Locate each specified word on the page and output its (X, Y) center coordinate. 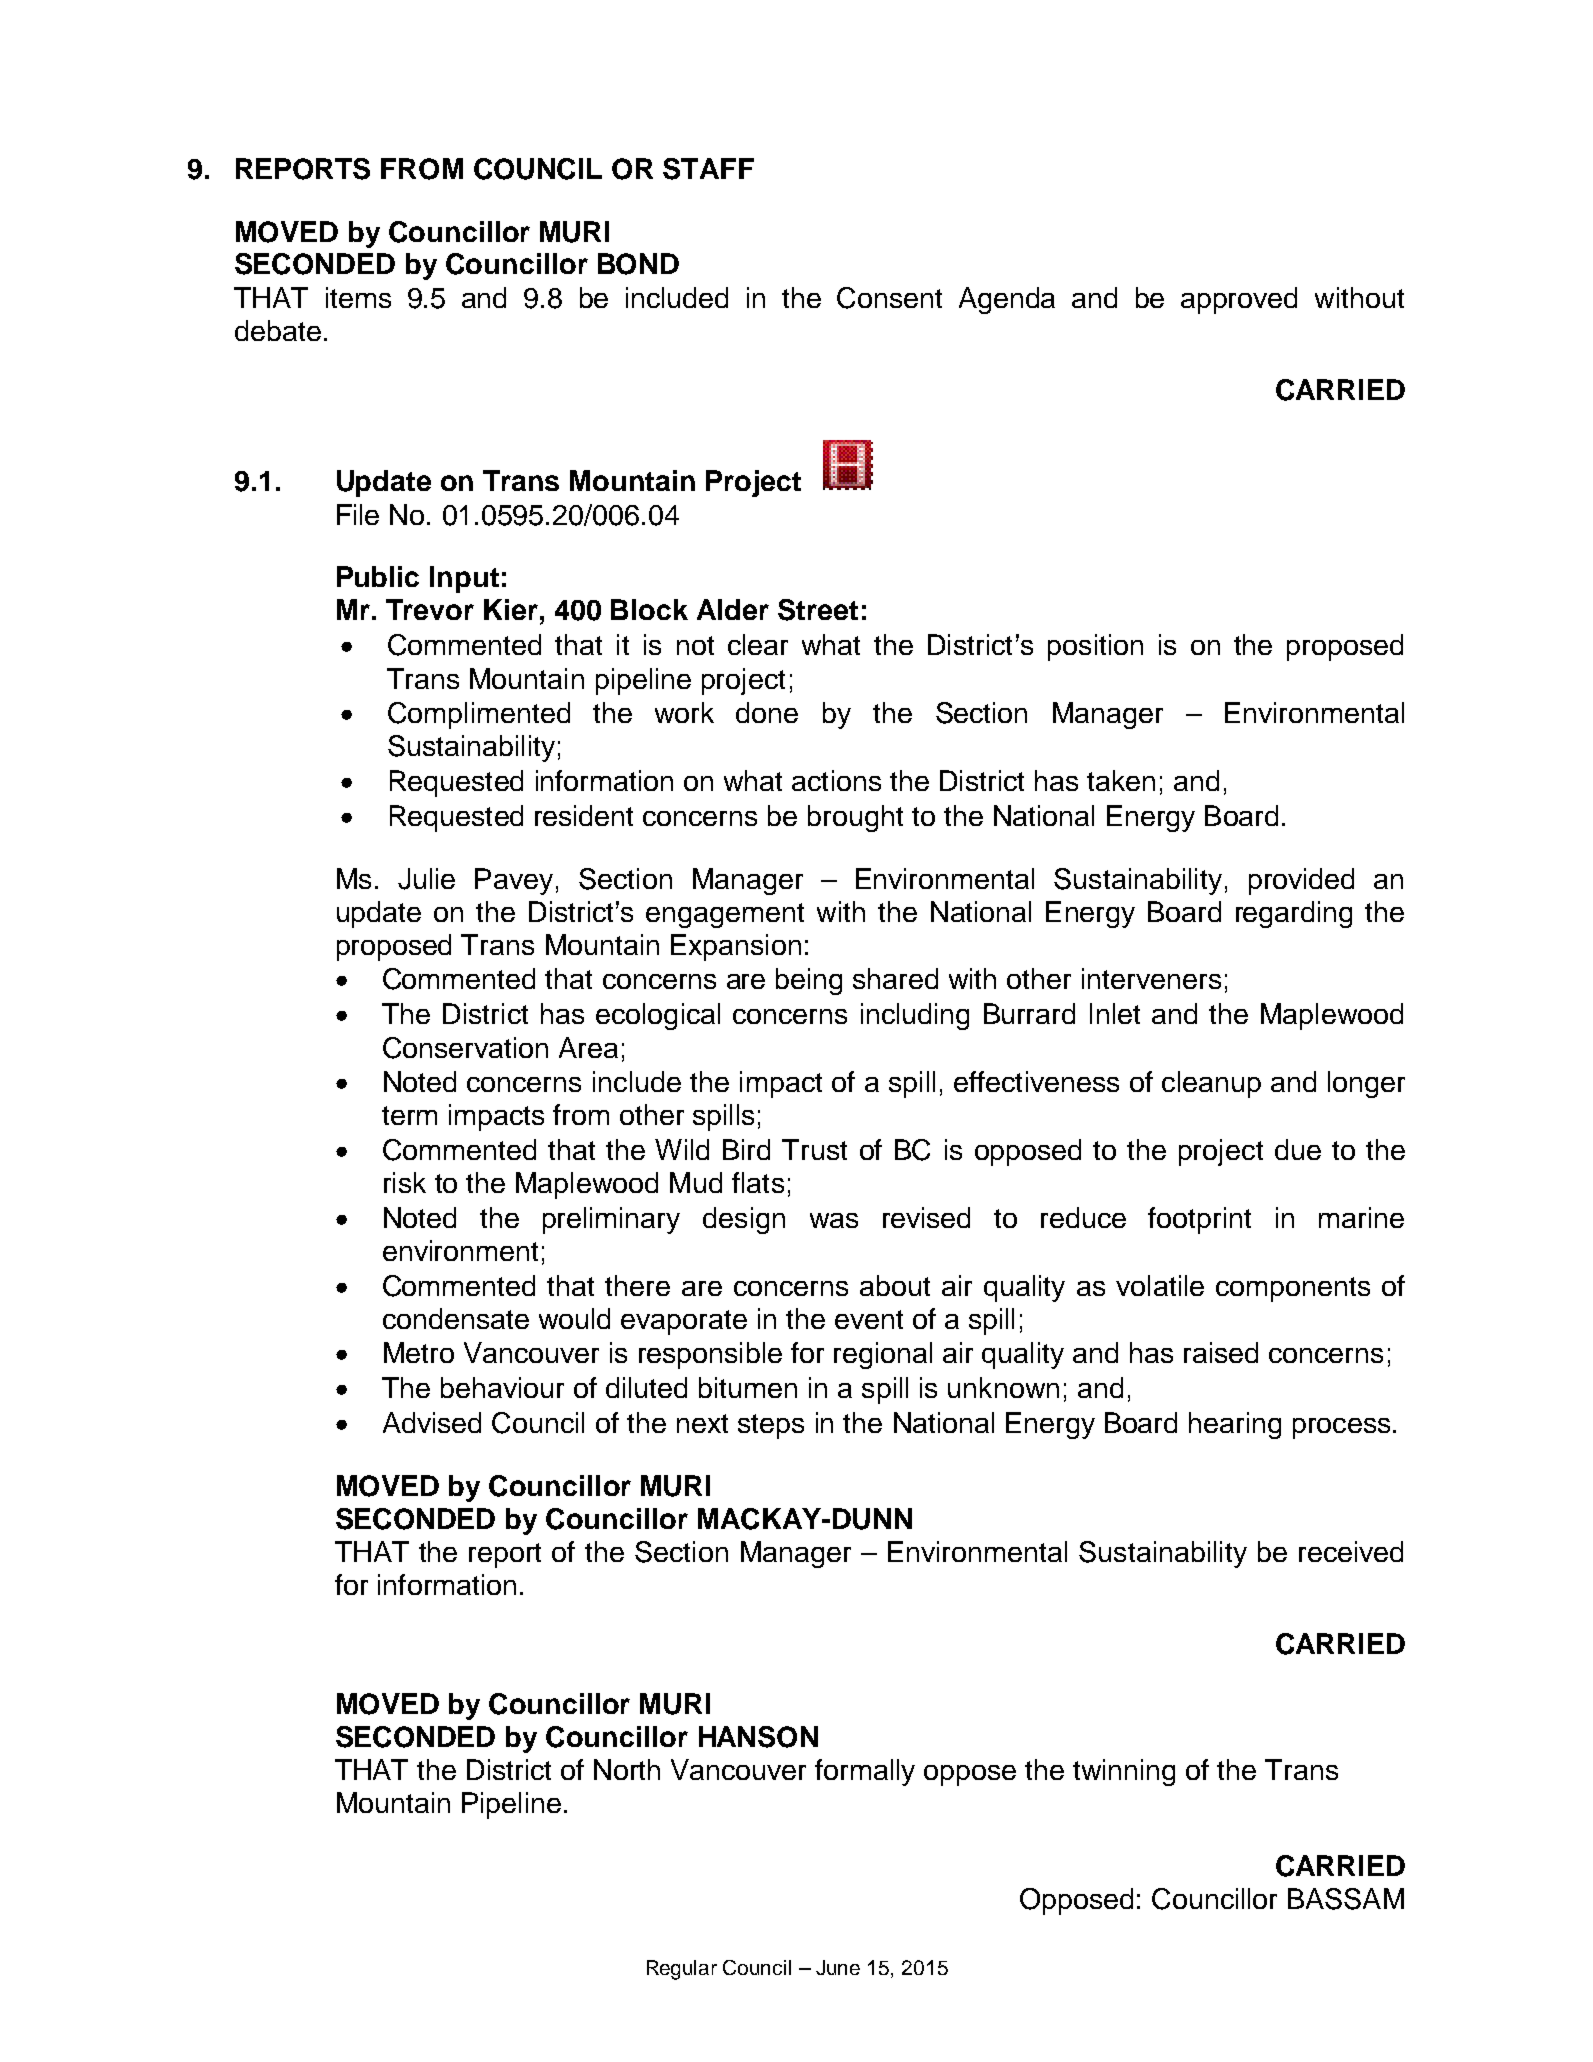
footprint (1199, 1220)
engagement (725, 915)
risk (405, 1182)
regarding (1294, 914)
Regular (682, 1970)
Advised (432, 1422)
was (834, 1220)
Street (818, 610)
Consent (889, 298)
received (1351, 1551)
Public (378, 576)
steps (771, 1426)
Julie (426, 879)
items (358, 297)
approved (1239, 300)
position (1095, 647)
